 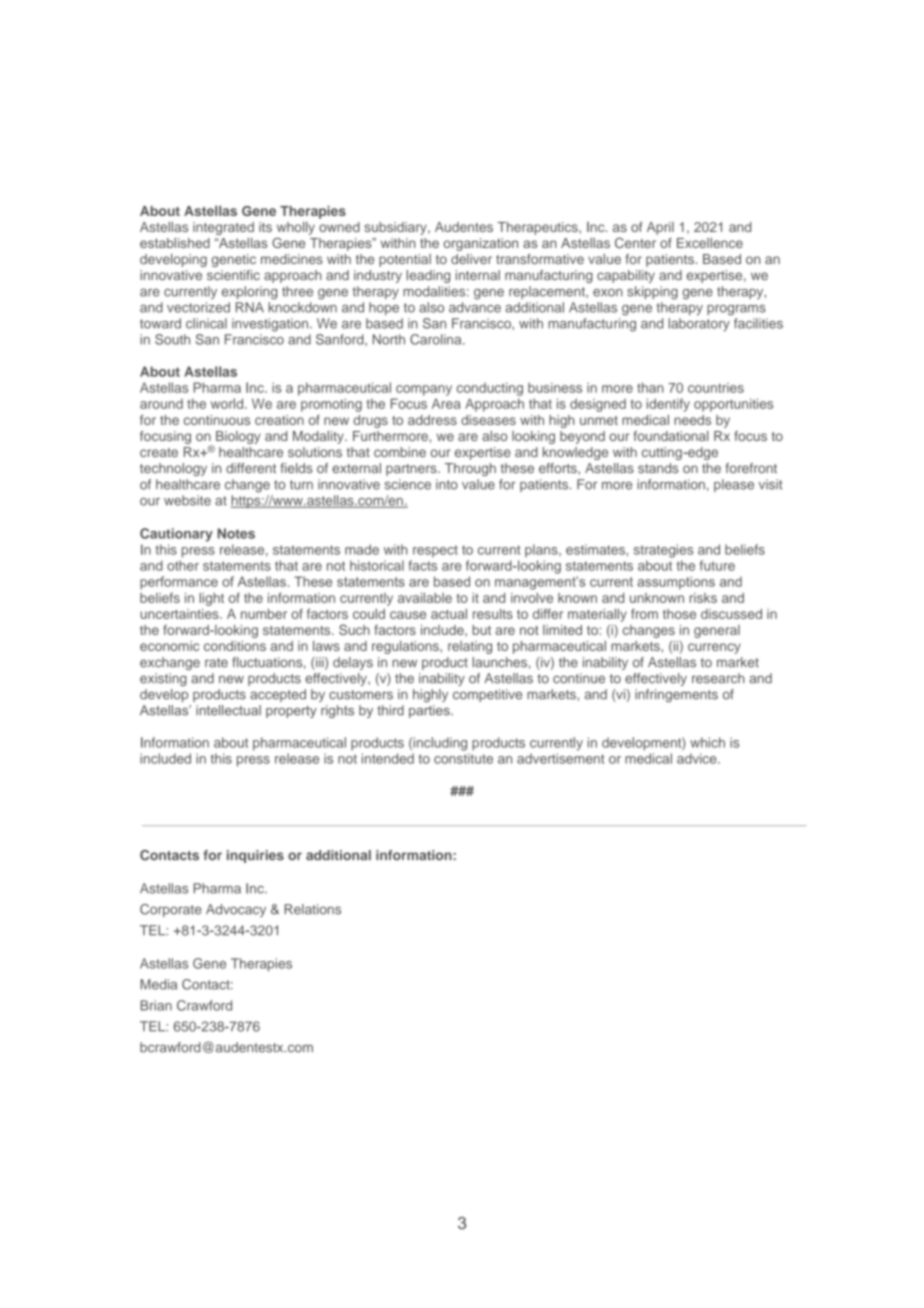 I want to click on light, so click(x=212, y=599).
